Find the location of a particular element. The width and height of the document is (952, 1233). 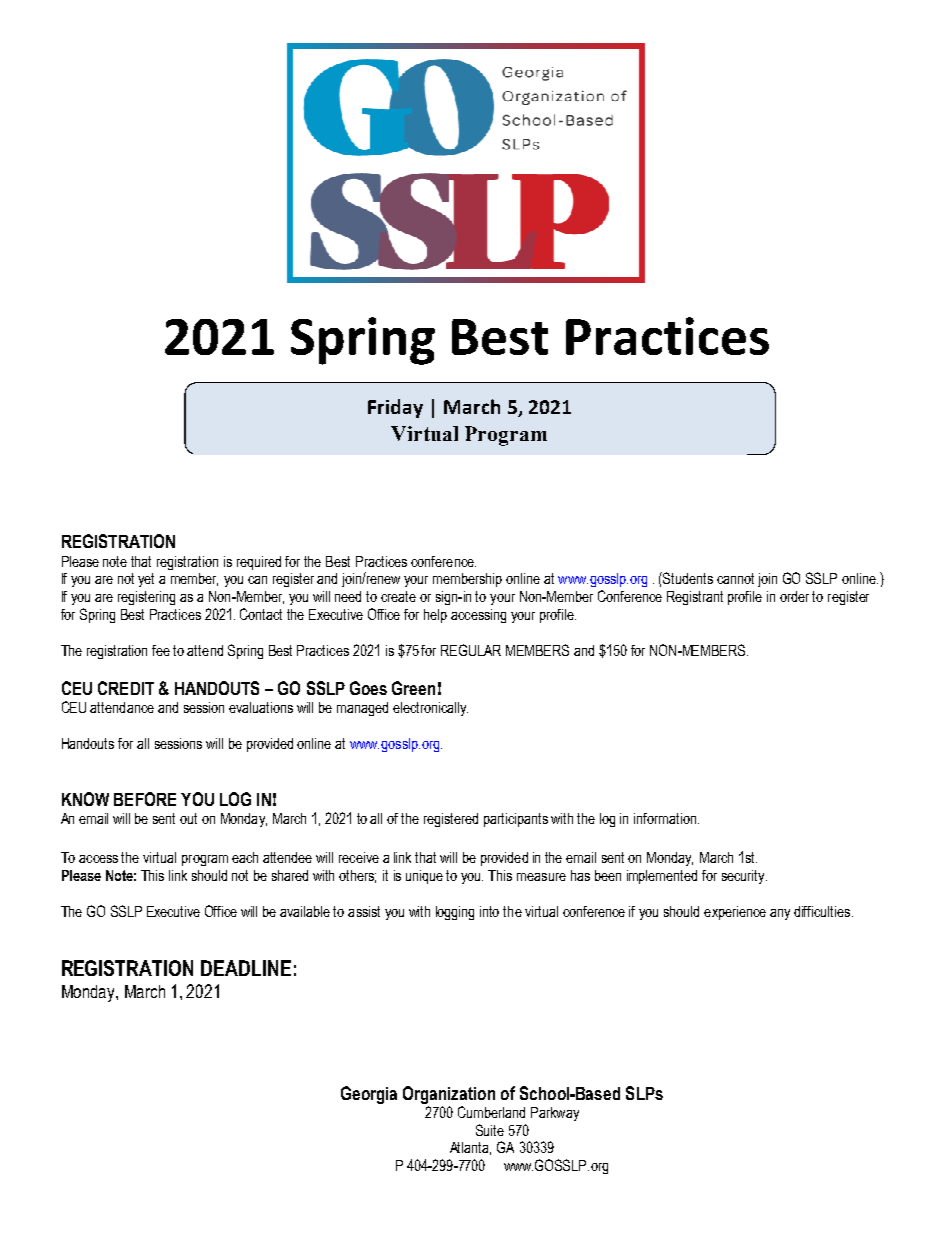

required is located at coordinates (259, 563).
